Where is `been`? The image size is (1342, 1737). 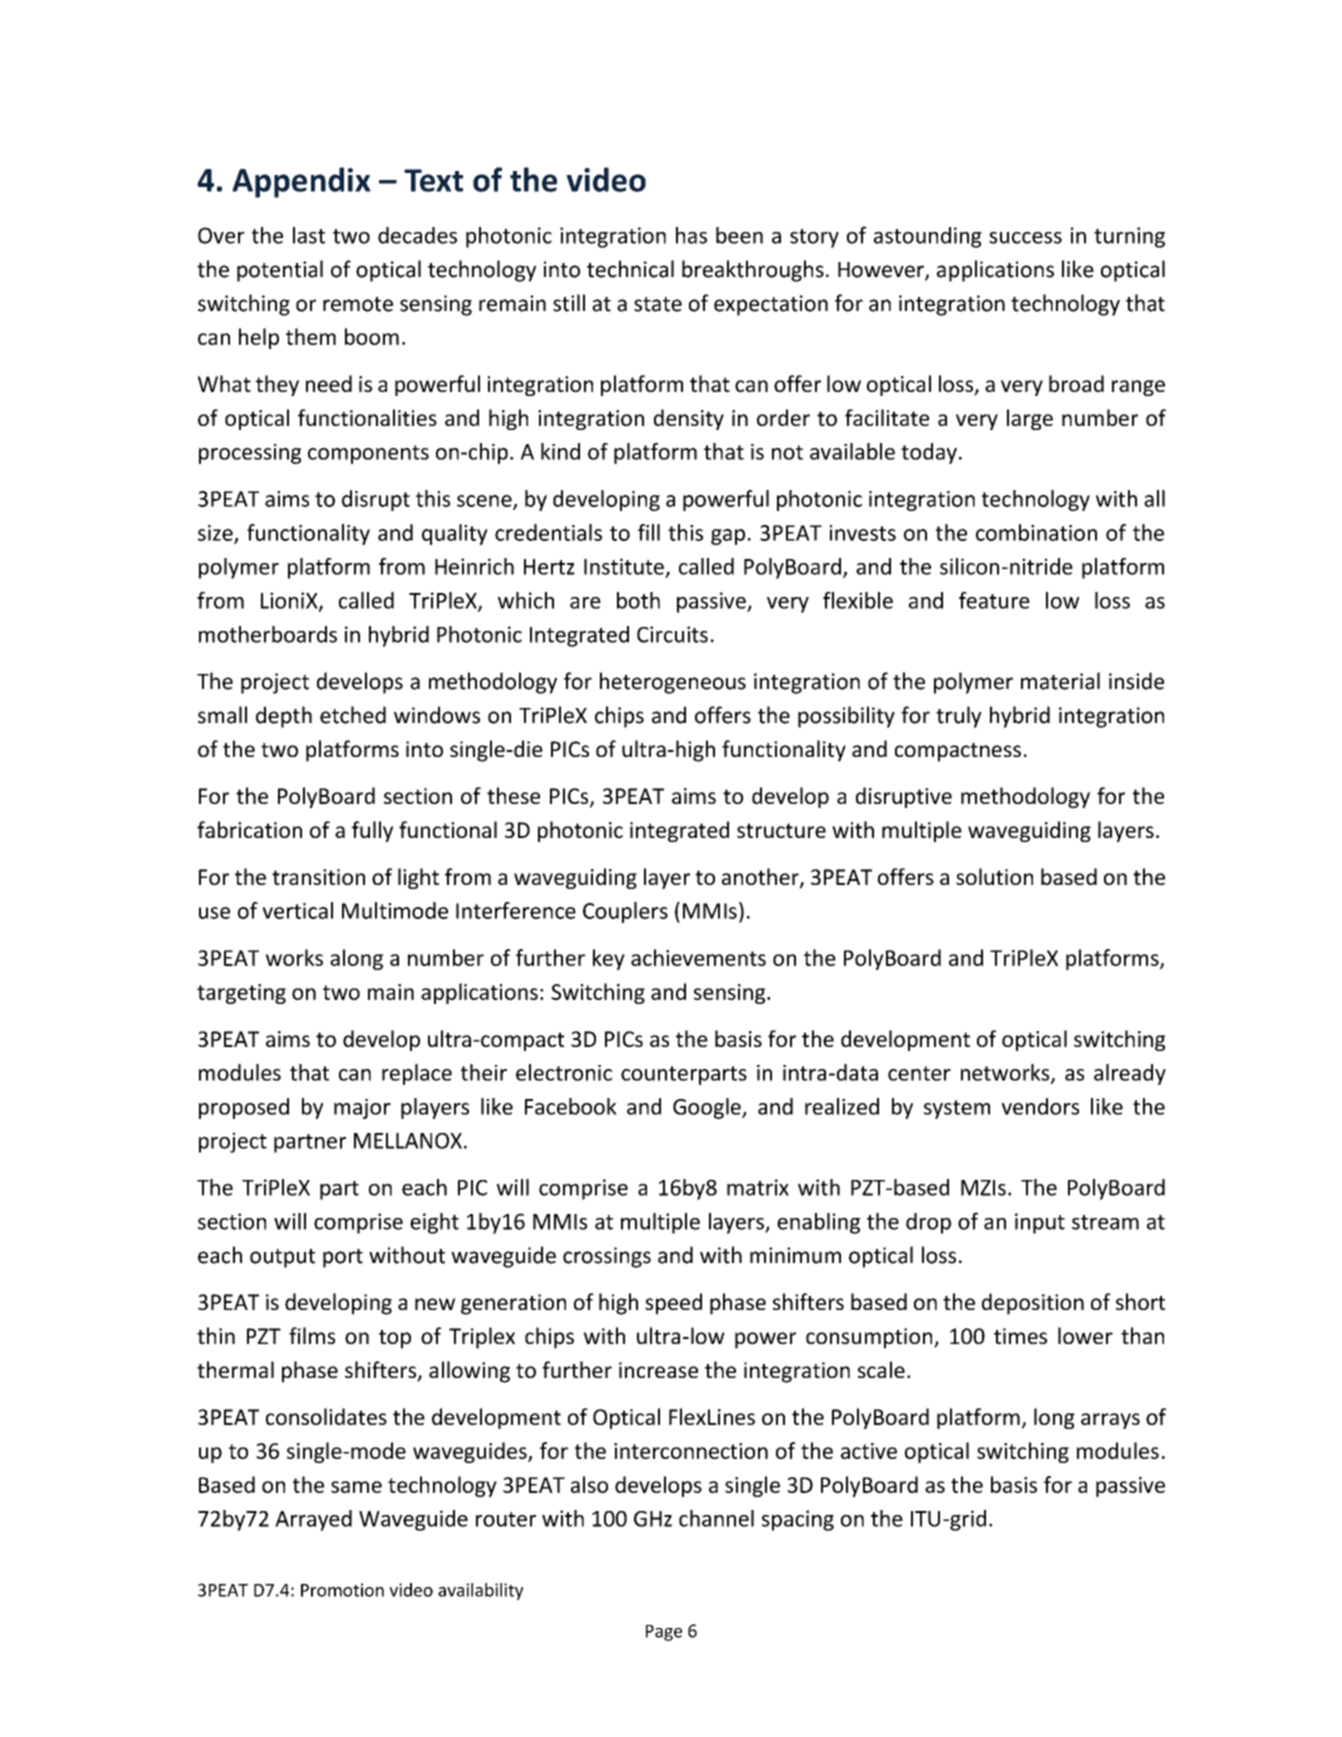 been is located at coordinates (739, 235).
